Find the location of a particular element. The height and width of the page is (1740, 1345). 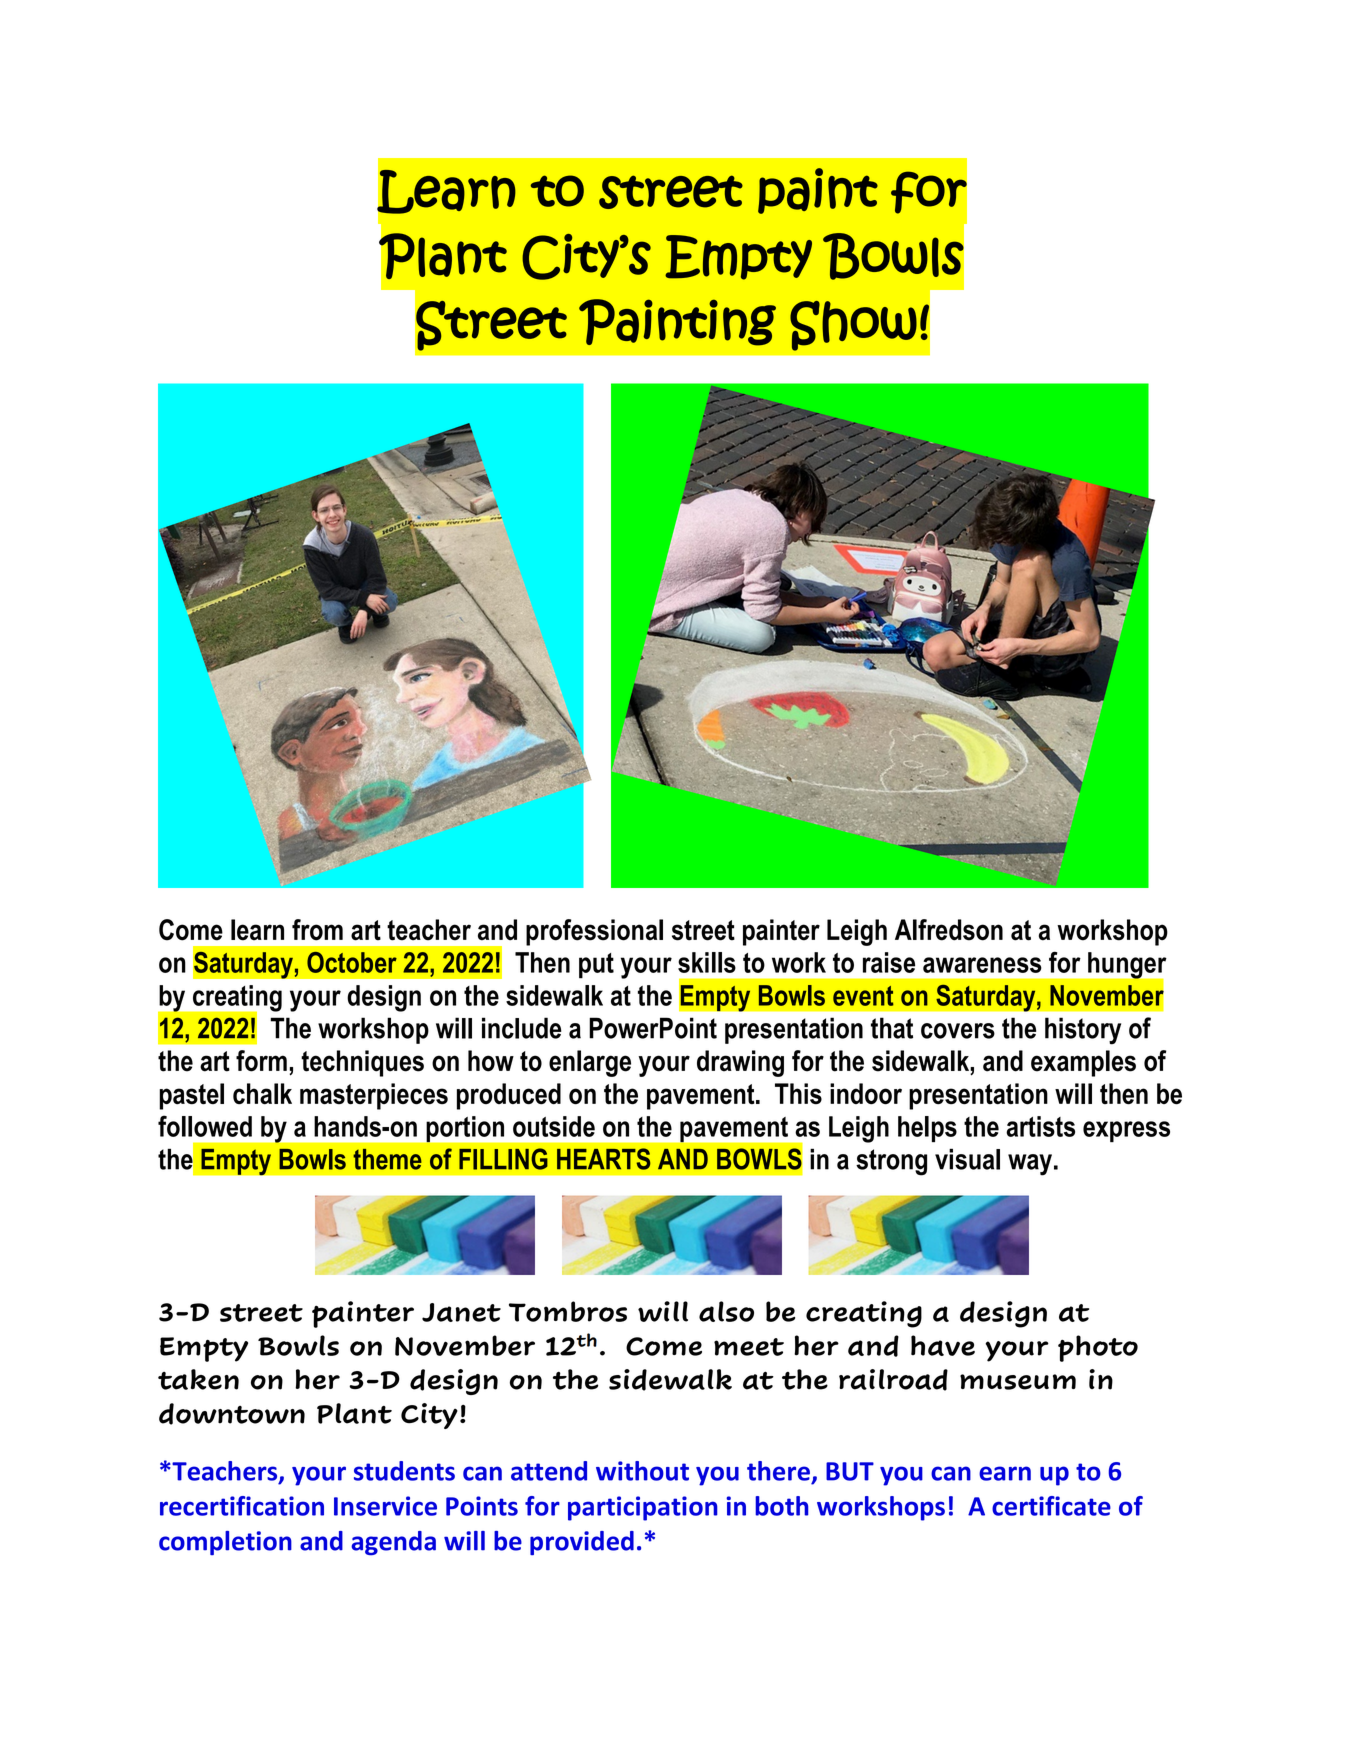

Show is located at coordinates (853, 326).
